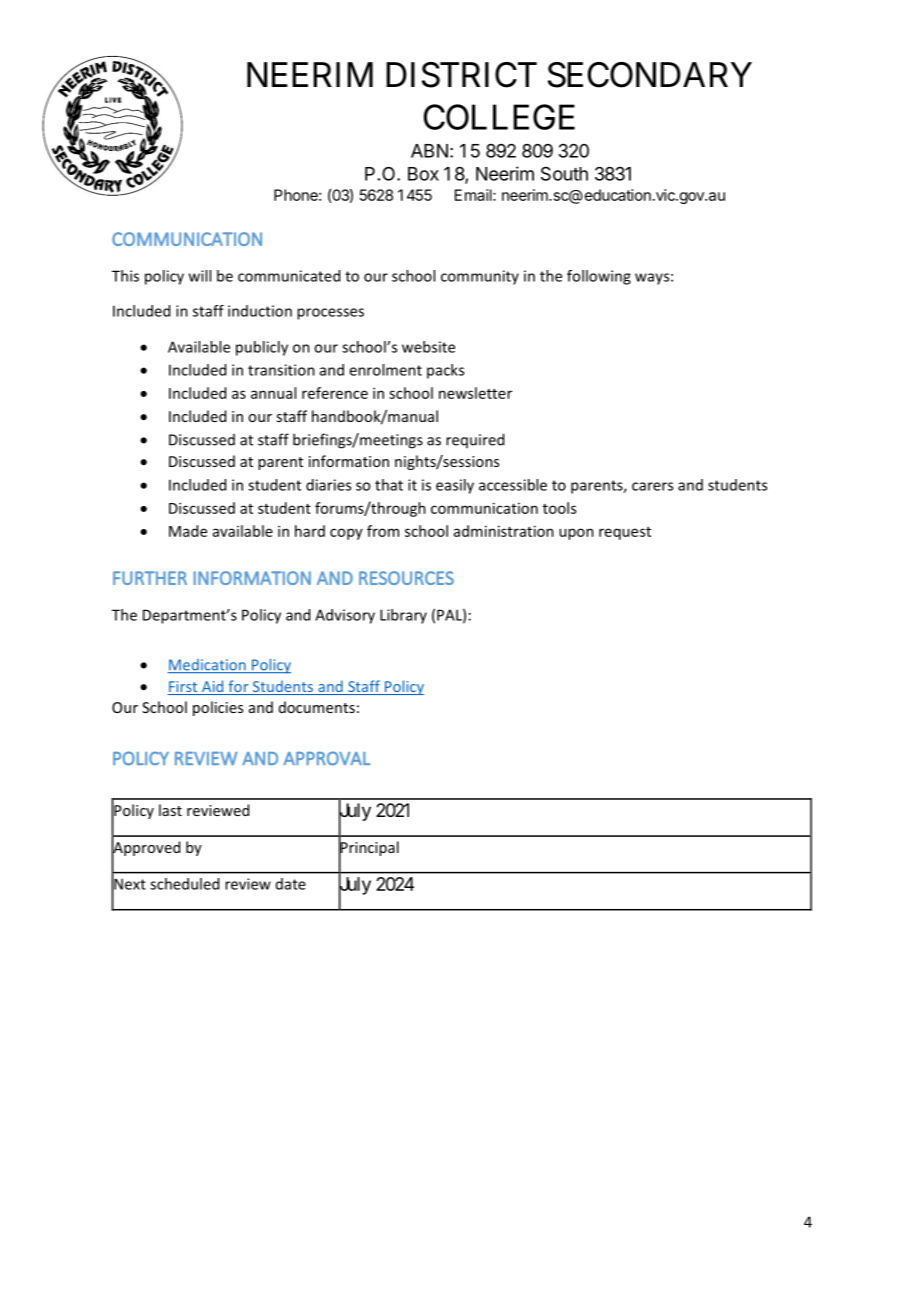 This document has width=924, height=1308. I want to click on scheduled, so click(184, 884).
